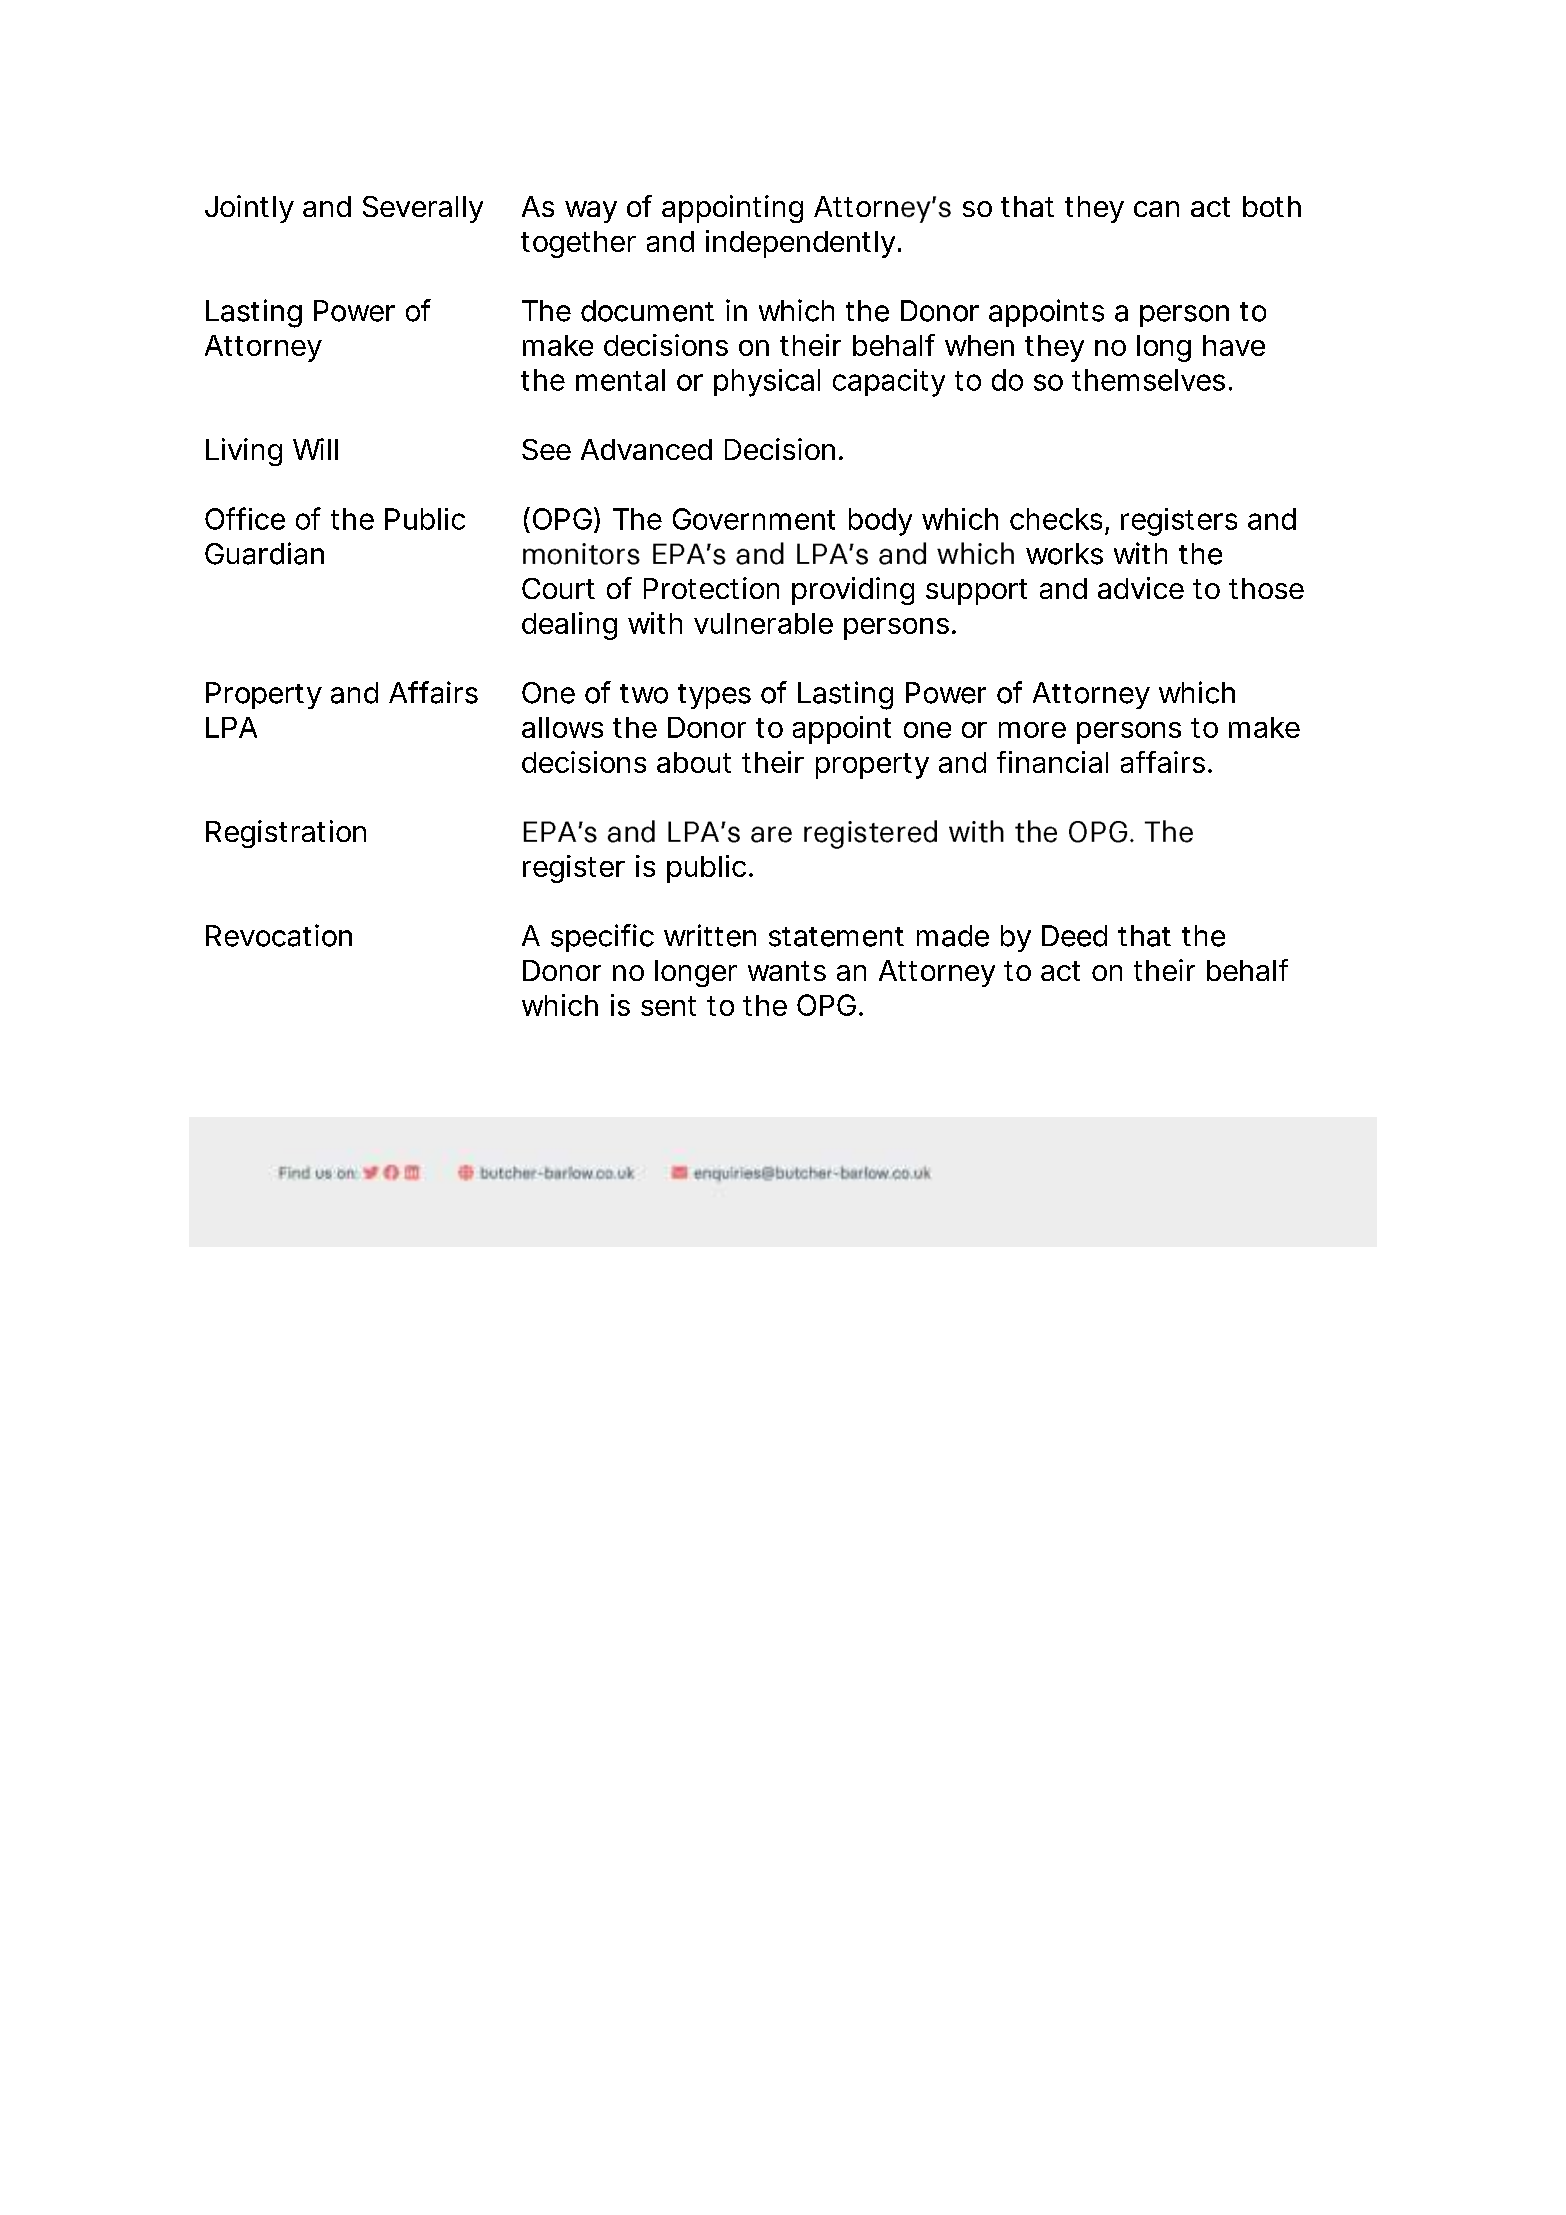  Describe the element at coordinates (787, 971) in the image. I see `wants` at that location.
